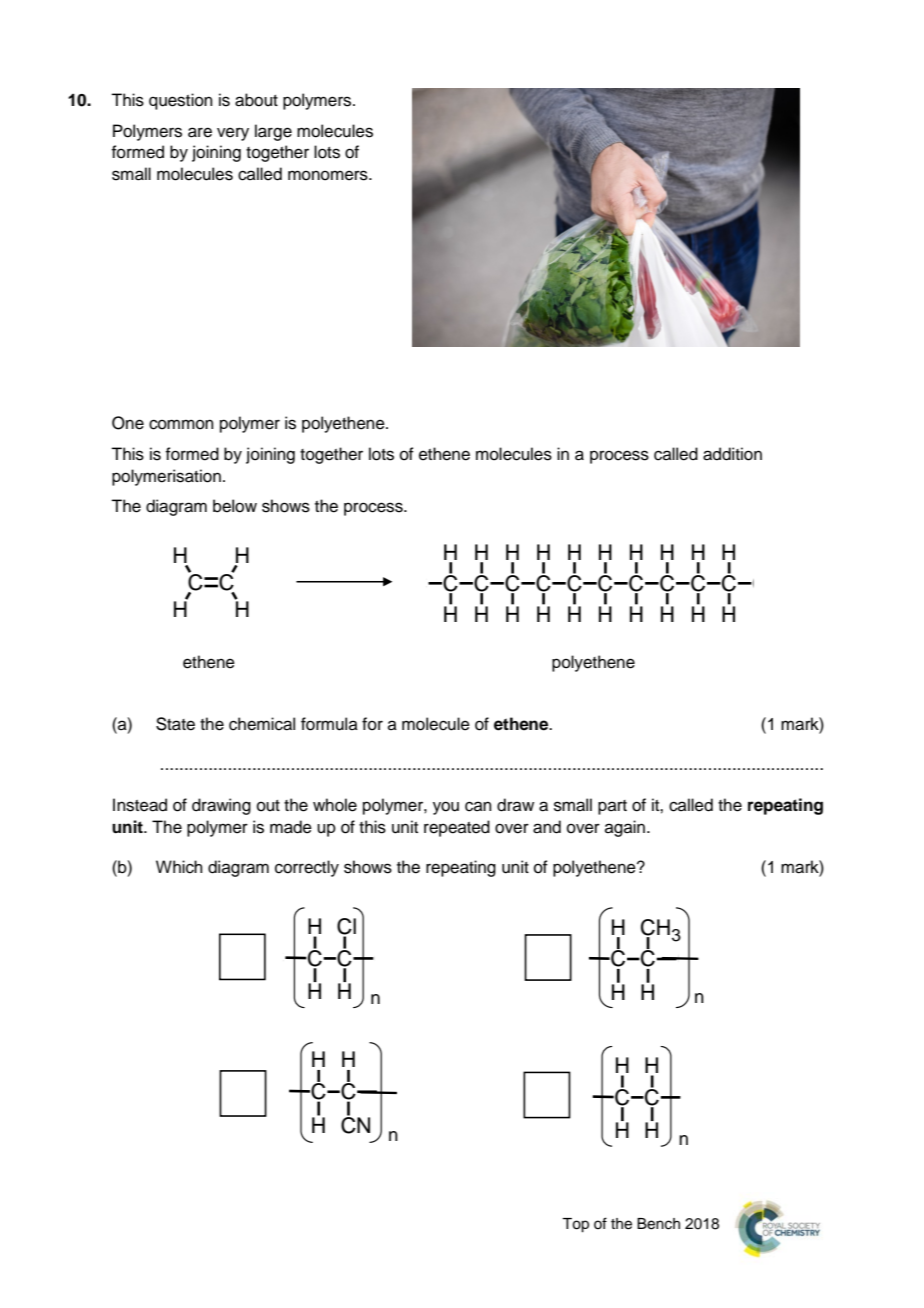 This page has height=1308, width=924. I want to click on formula, so click(329, 724).
